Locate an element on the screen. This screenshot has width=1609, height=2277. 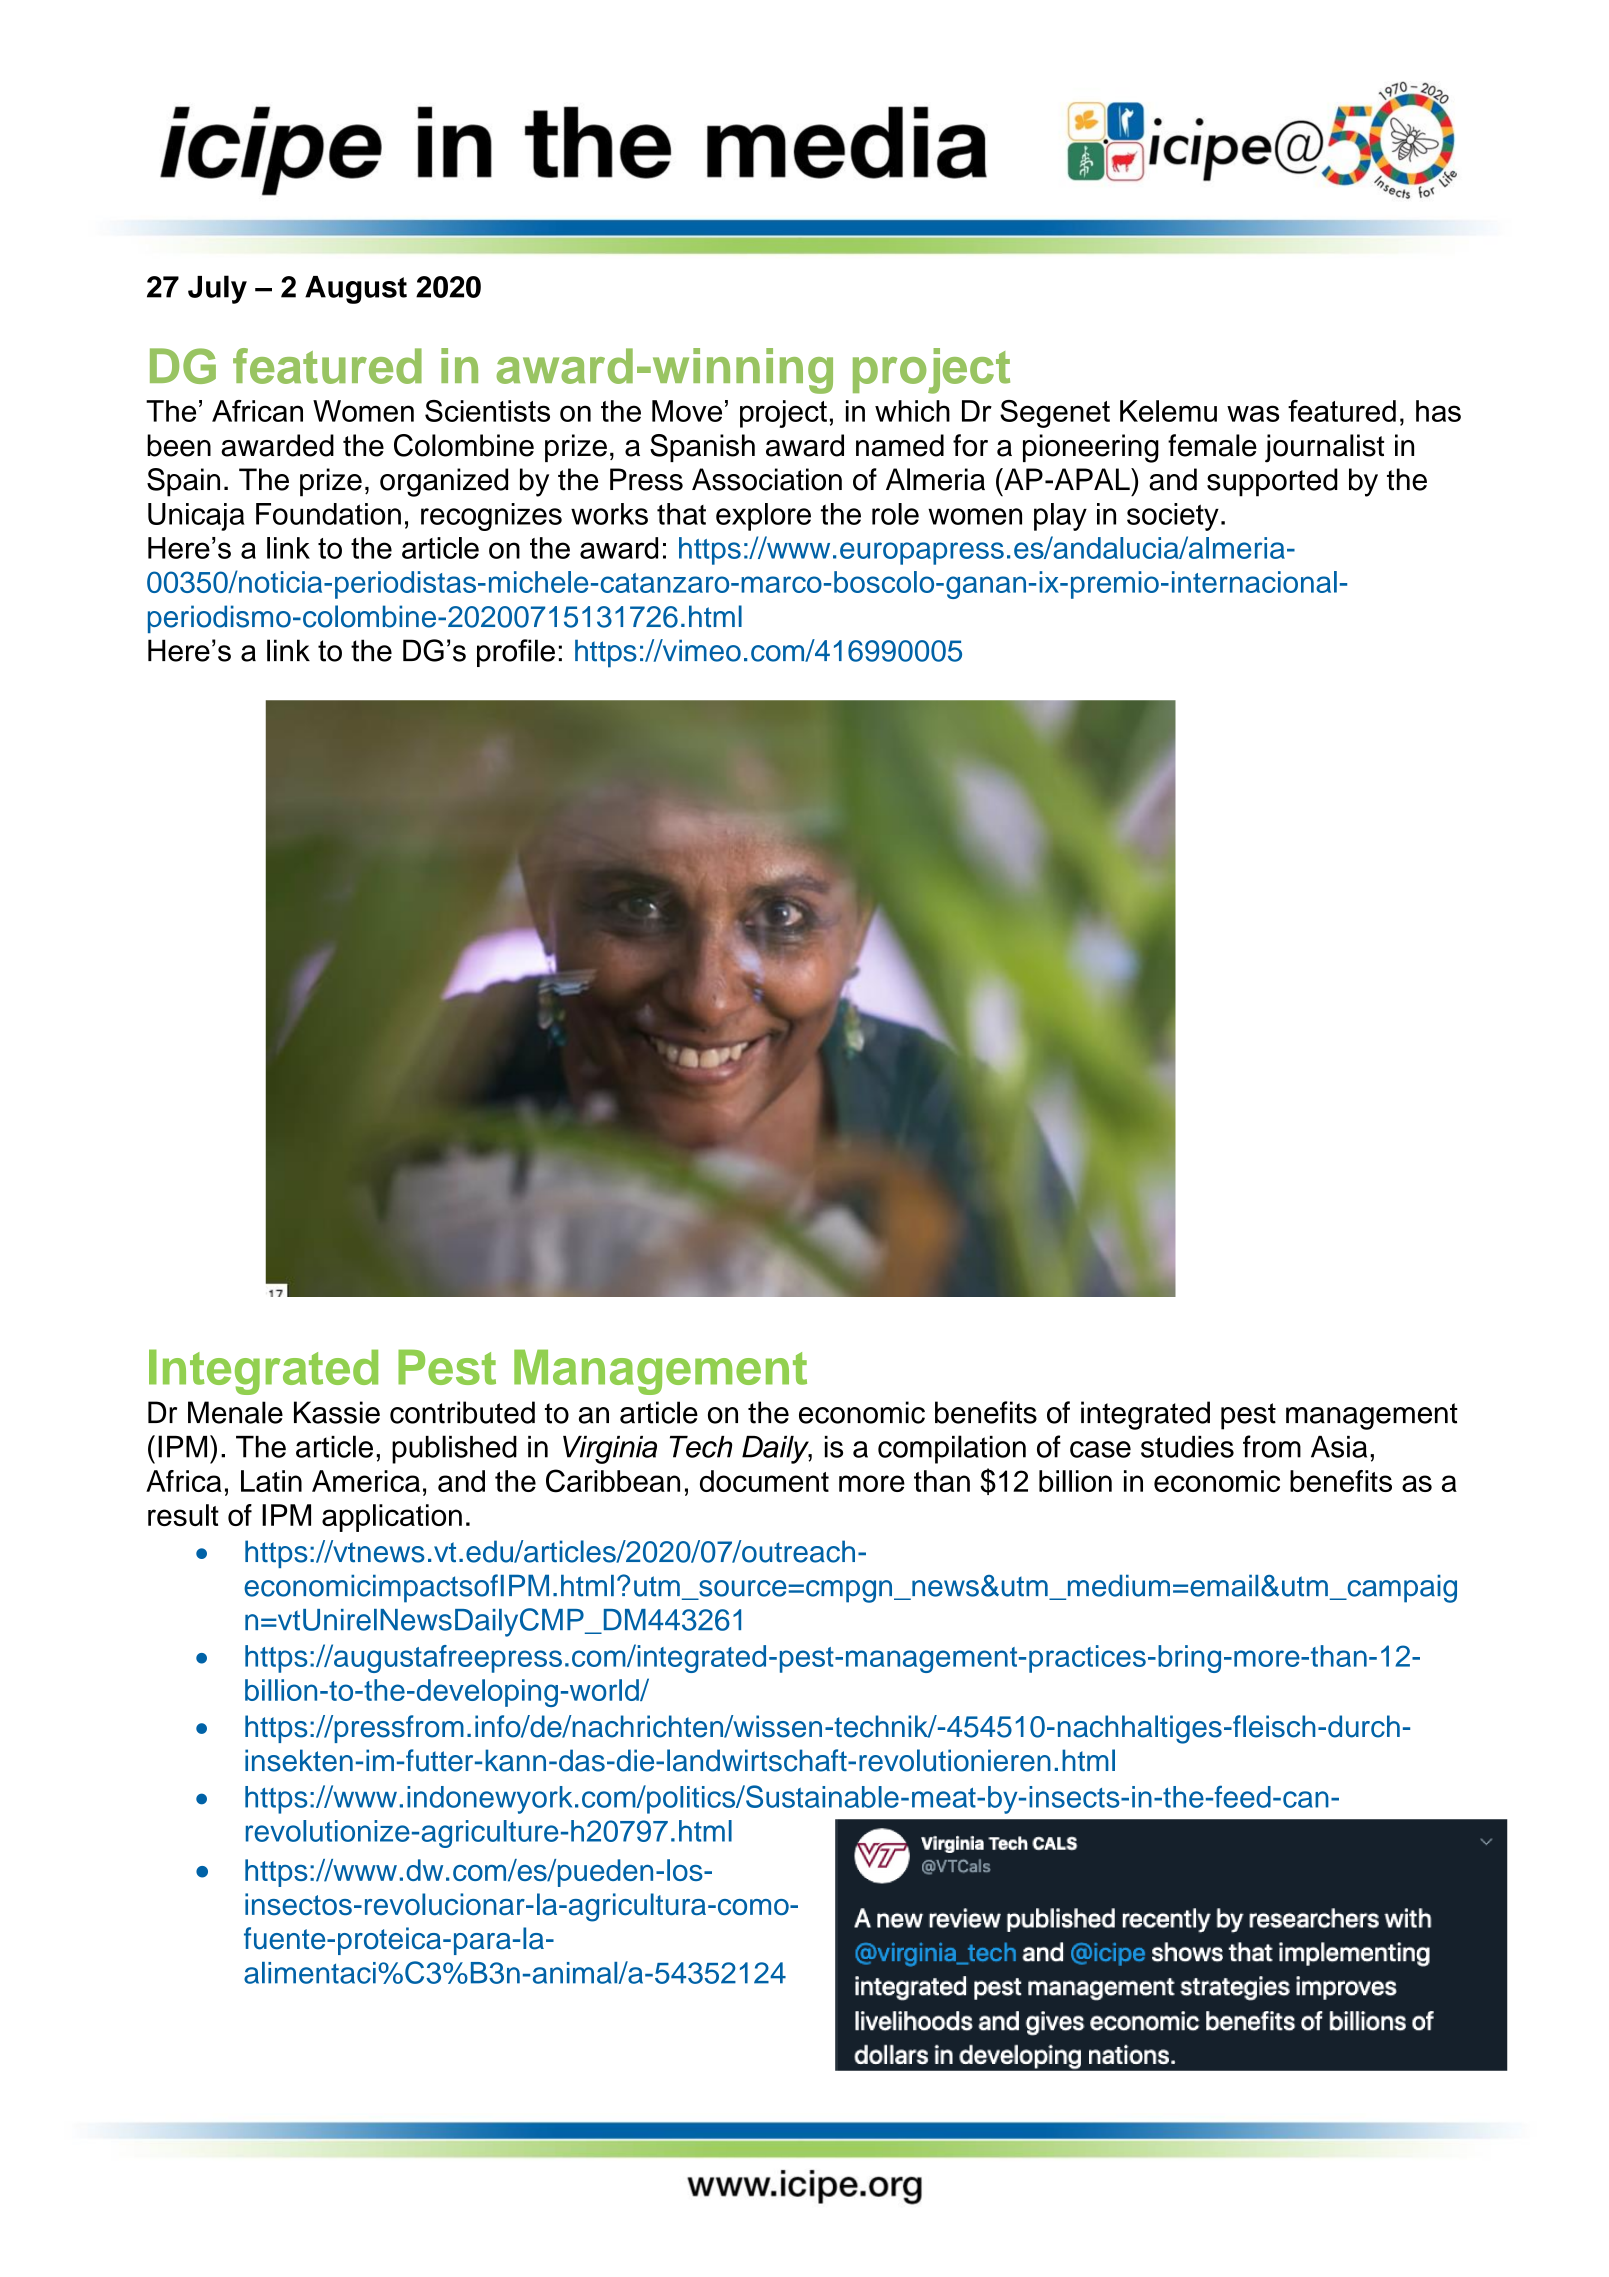
explore is located at coordinates (763, 517).
